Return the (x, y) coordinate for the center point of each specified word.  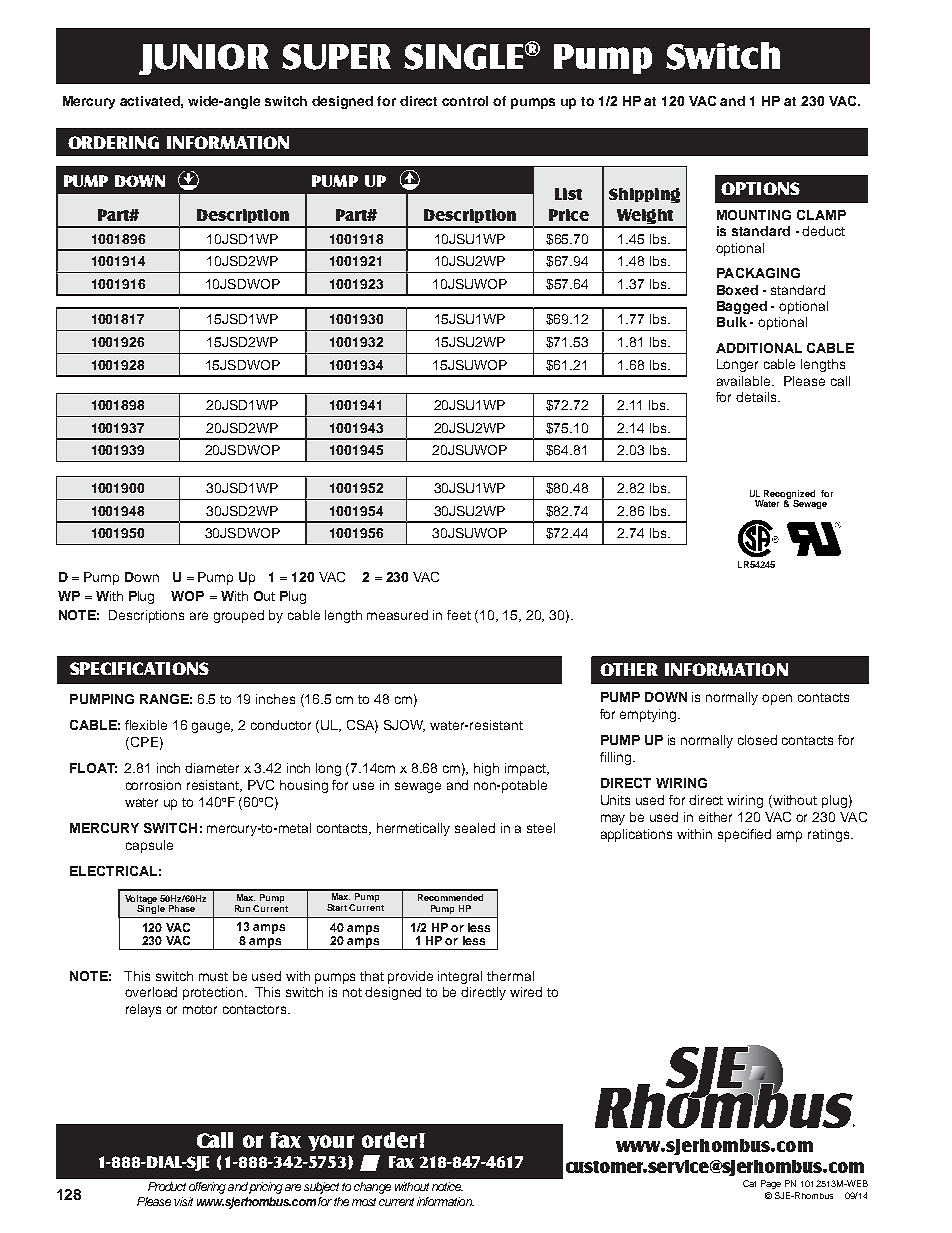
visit (183, 1201)
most (364, 1202)
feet (459, 615)
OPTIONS (760, 188)
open (777, 699)
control (465, 101)
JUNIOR (204, 59)
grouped (239, 616)
